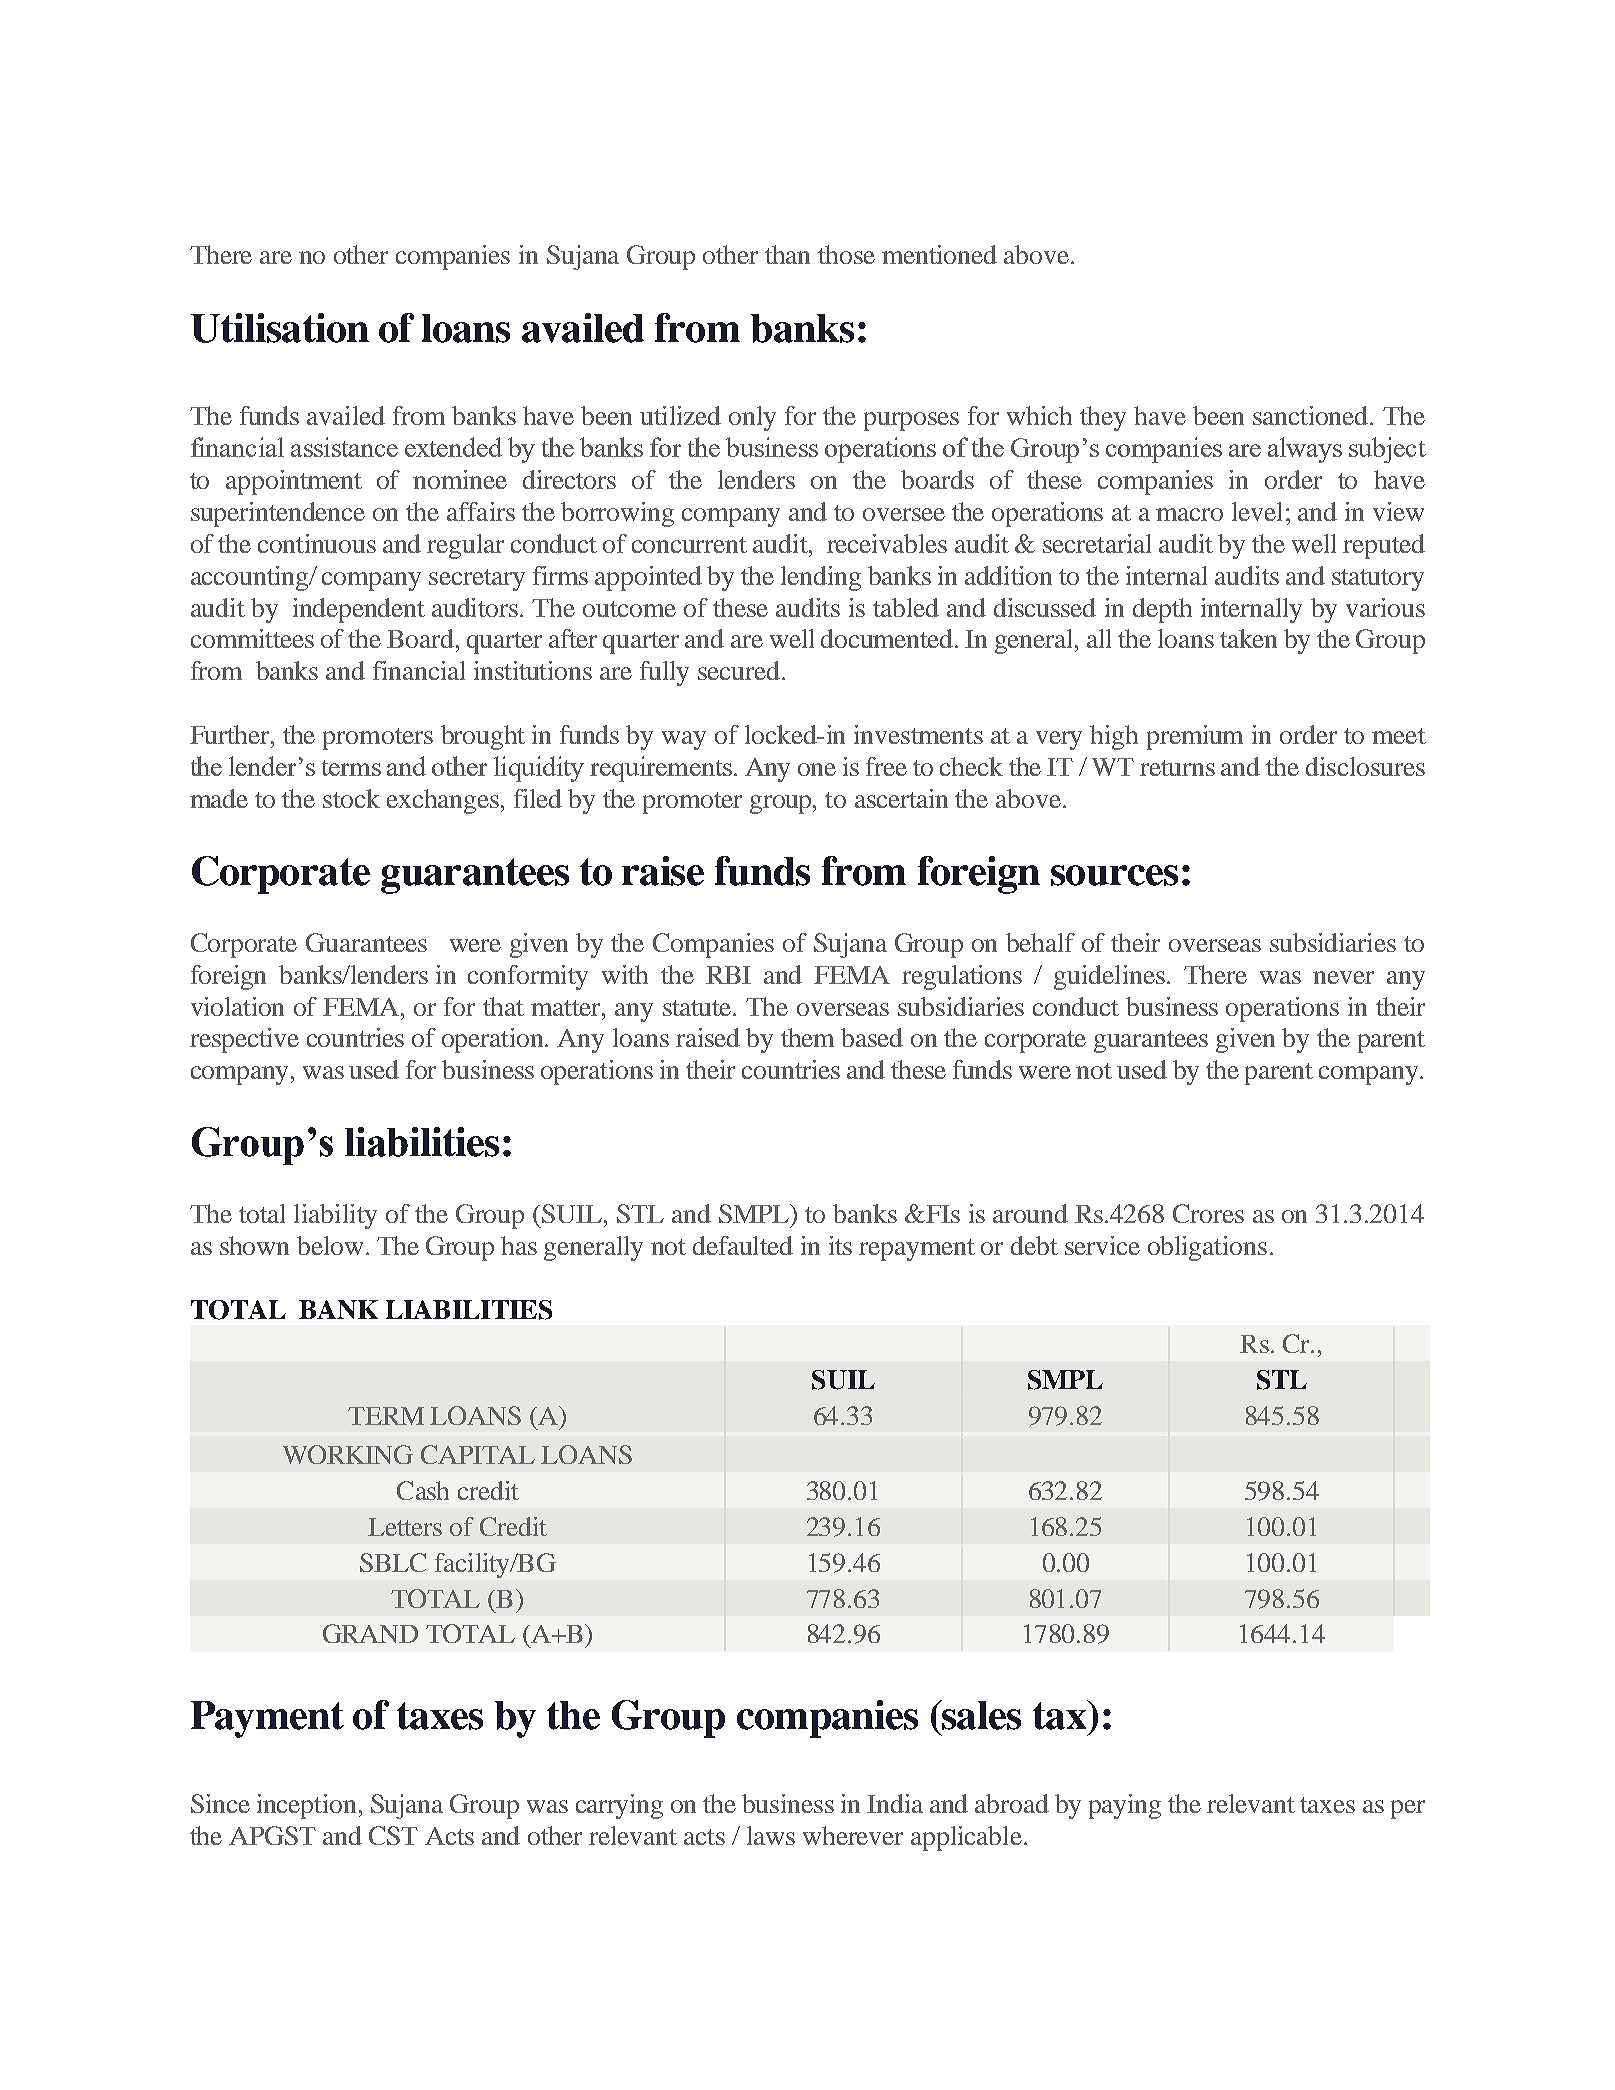 The height and width of the document is (2090, 1615). I want to click on respective, so click(244, 1040).
